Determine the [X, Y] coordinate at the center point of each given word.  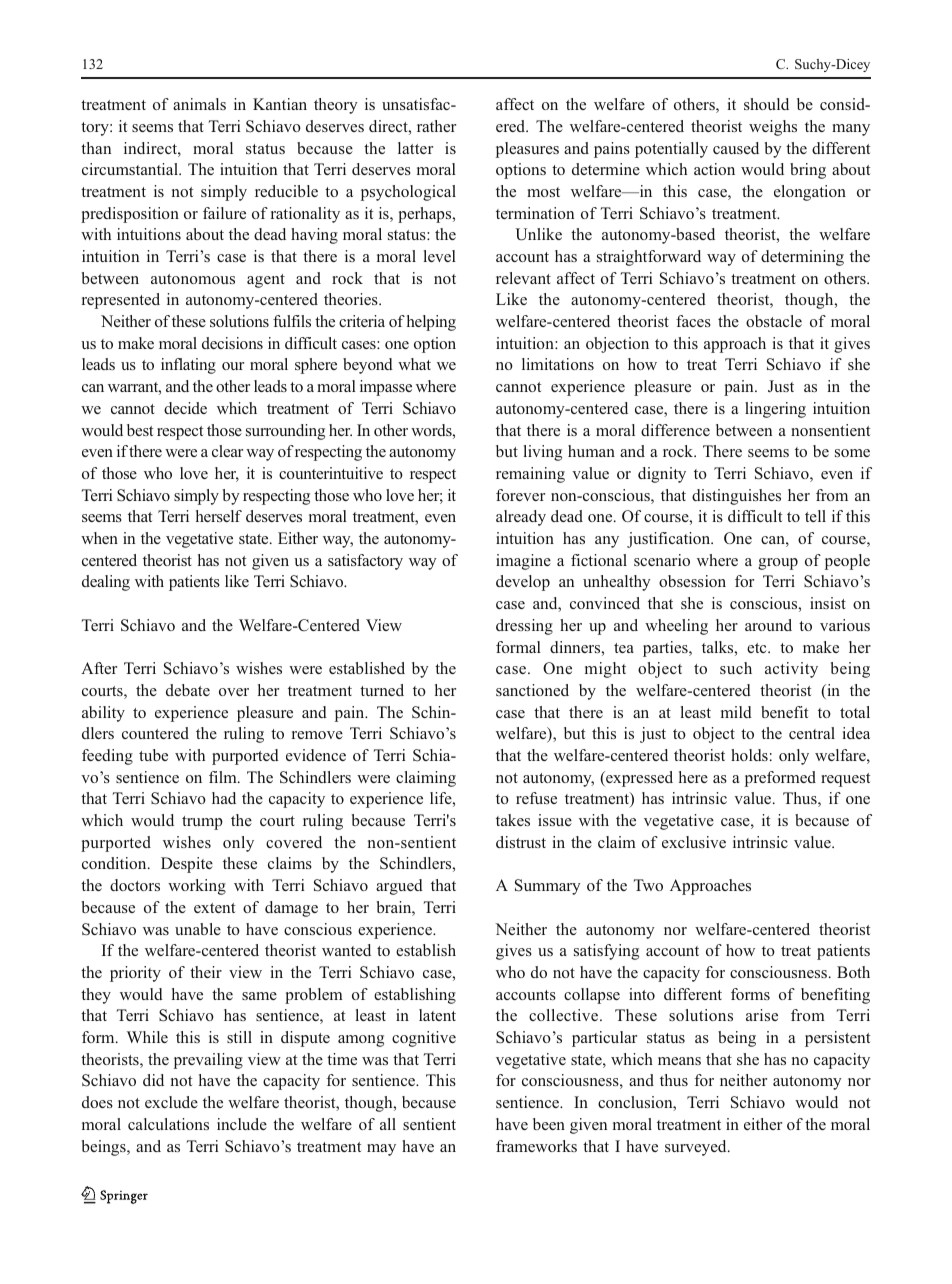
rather [436, 126]
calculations [168, 1124]
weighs [773, 128]
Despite [187, 865]
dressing [524, 627]
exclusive [694, 842]
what [414, 364]
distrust [521, 842]
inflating [188, 366]
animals [199, 104]
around [768, 625]
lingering [775, 410]
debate [188, 690]
